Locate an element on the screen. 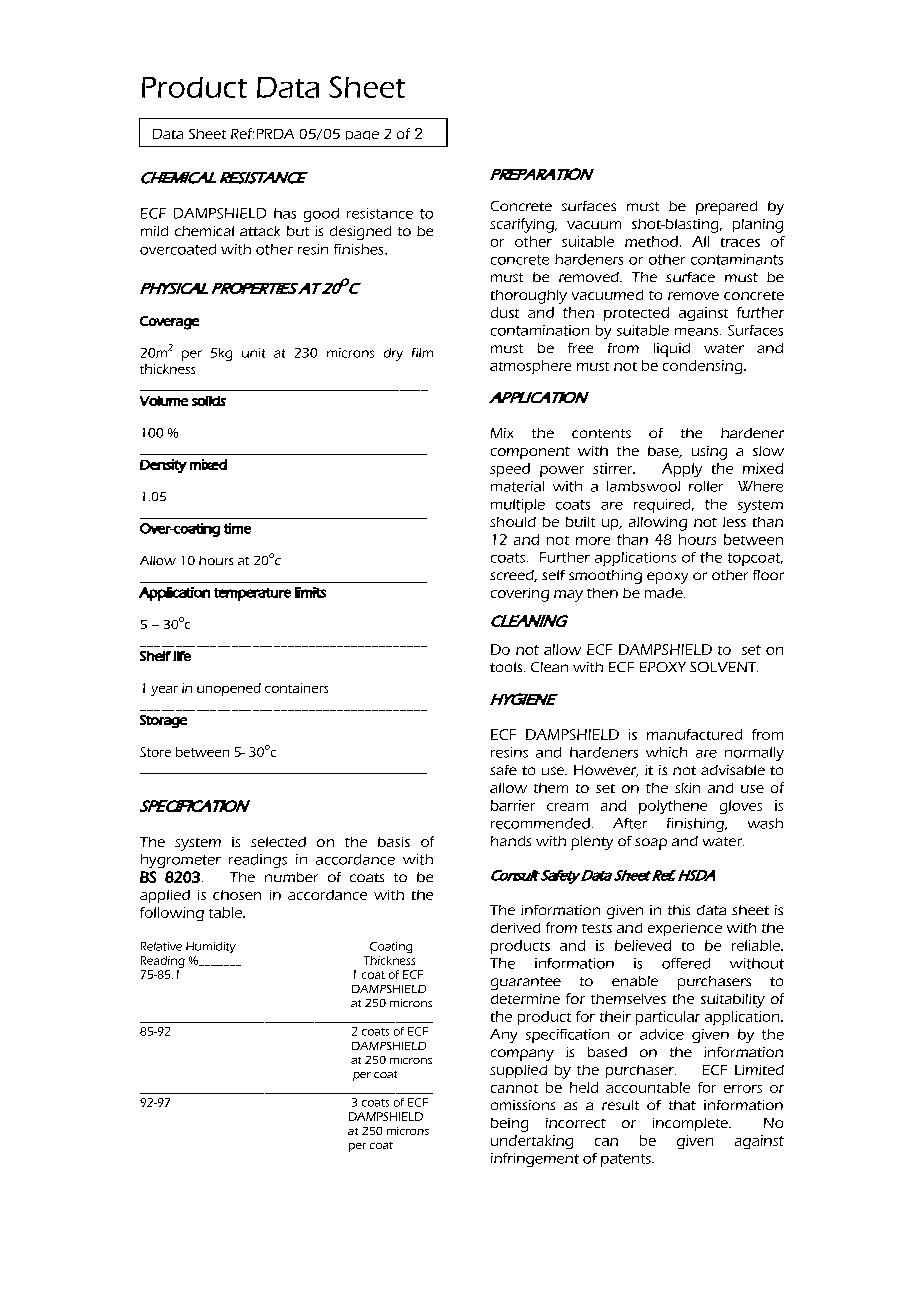  being is located at coordinates (509, 1125).
